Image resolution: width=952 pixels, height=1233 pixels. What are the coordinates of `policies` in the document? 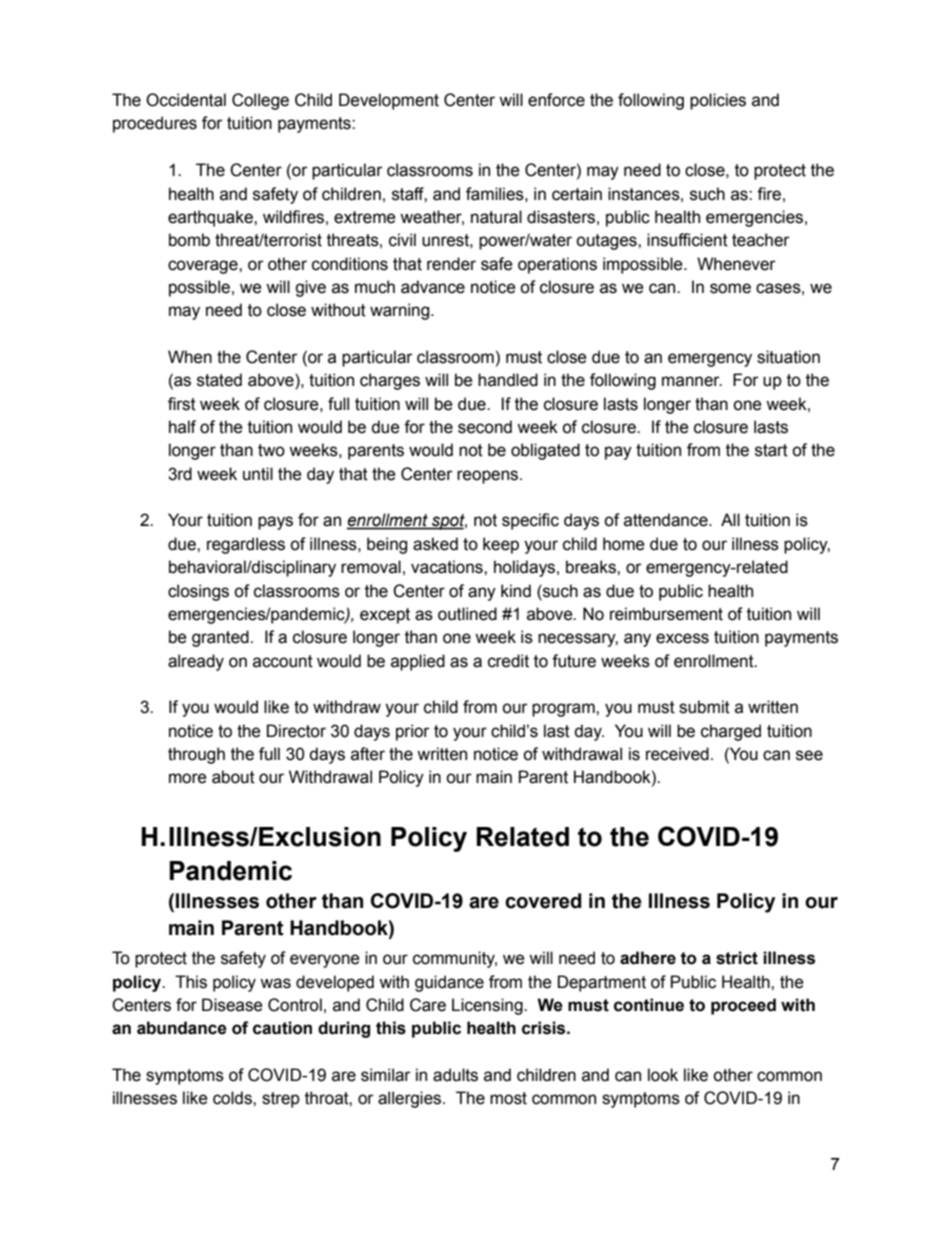 It's located at (718, 101).
